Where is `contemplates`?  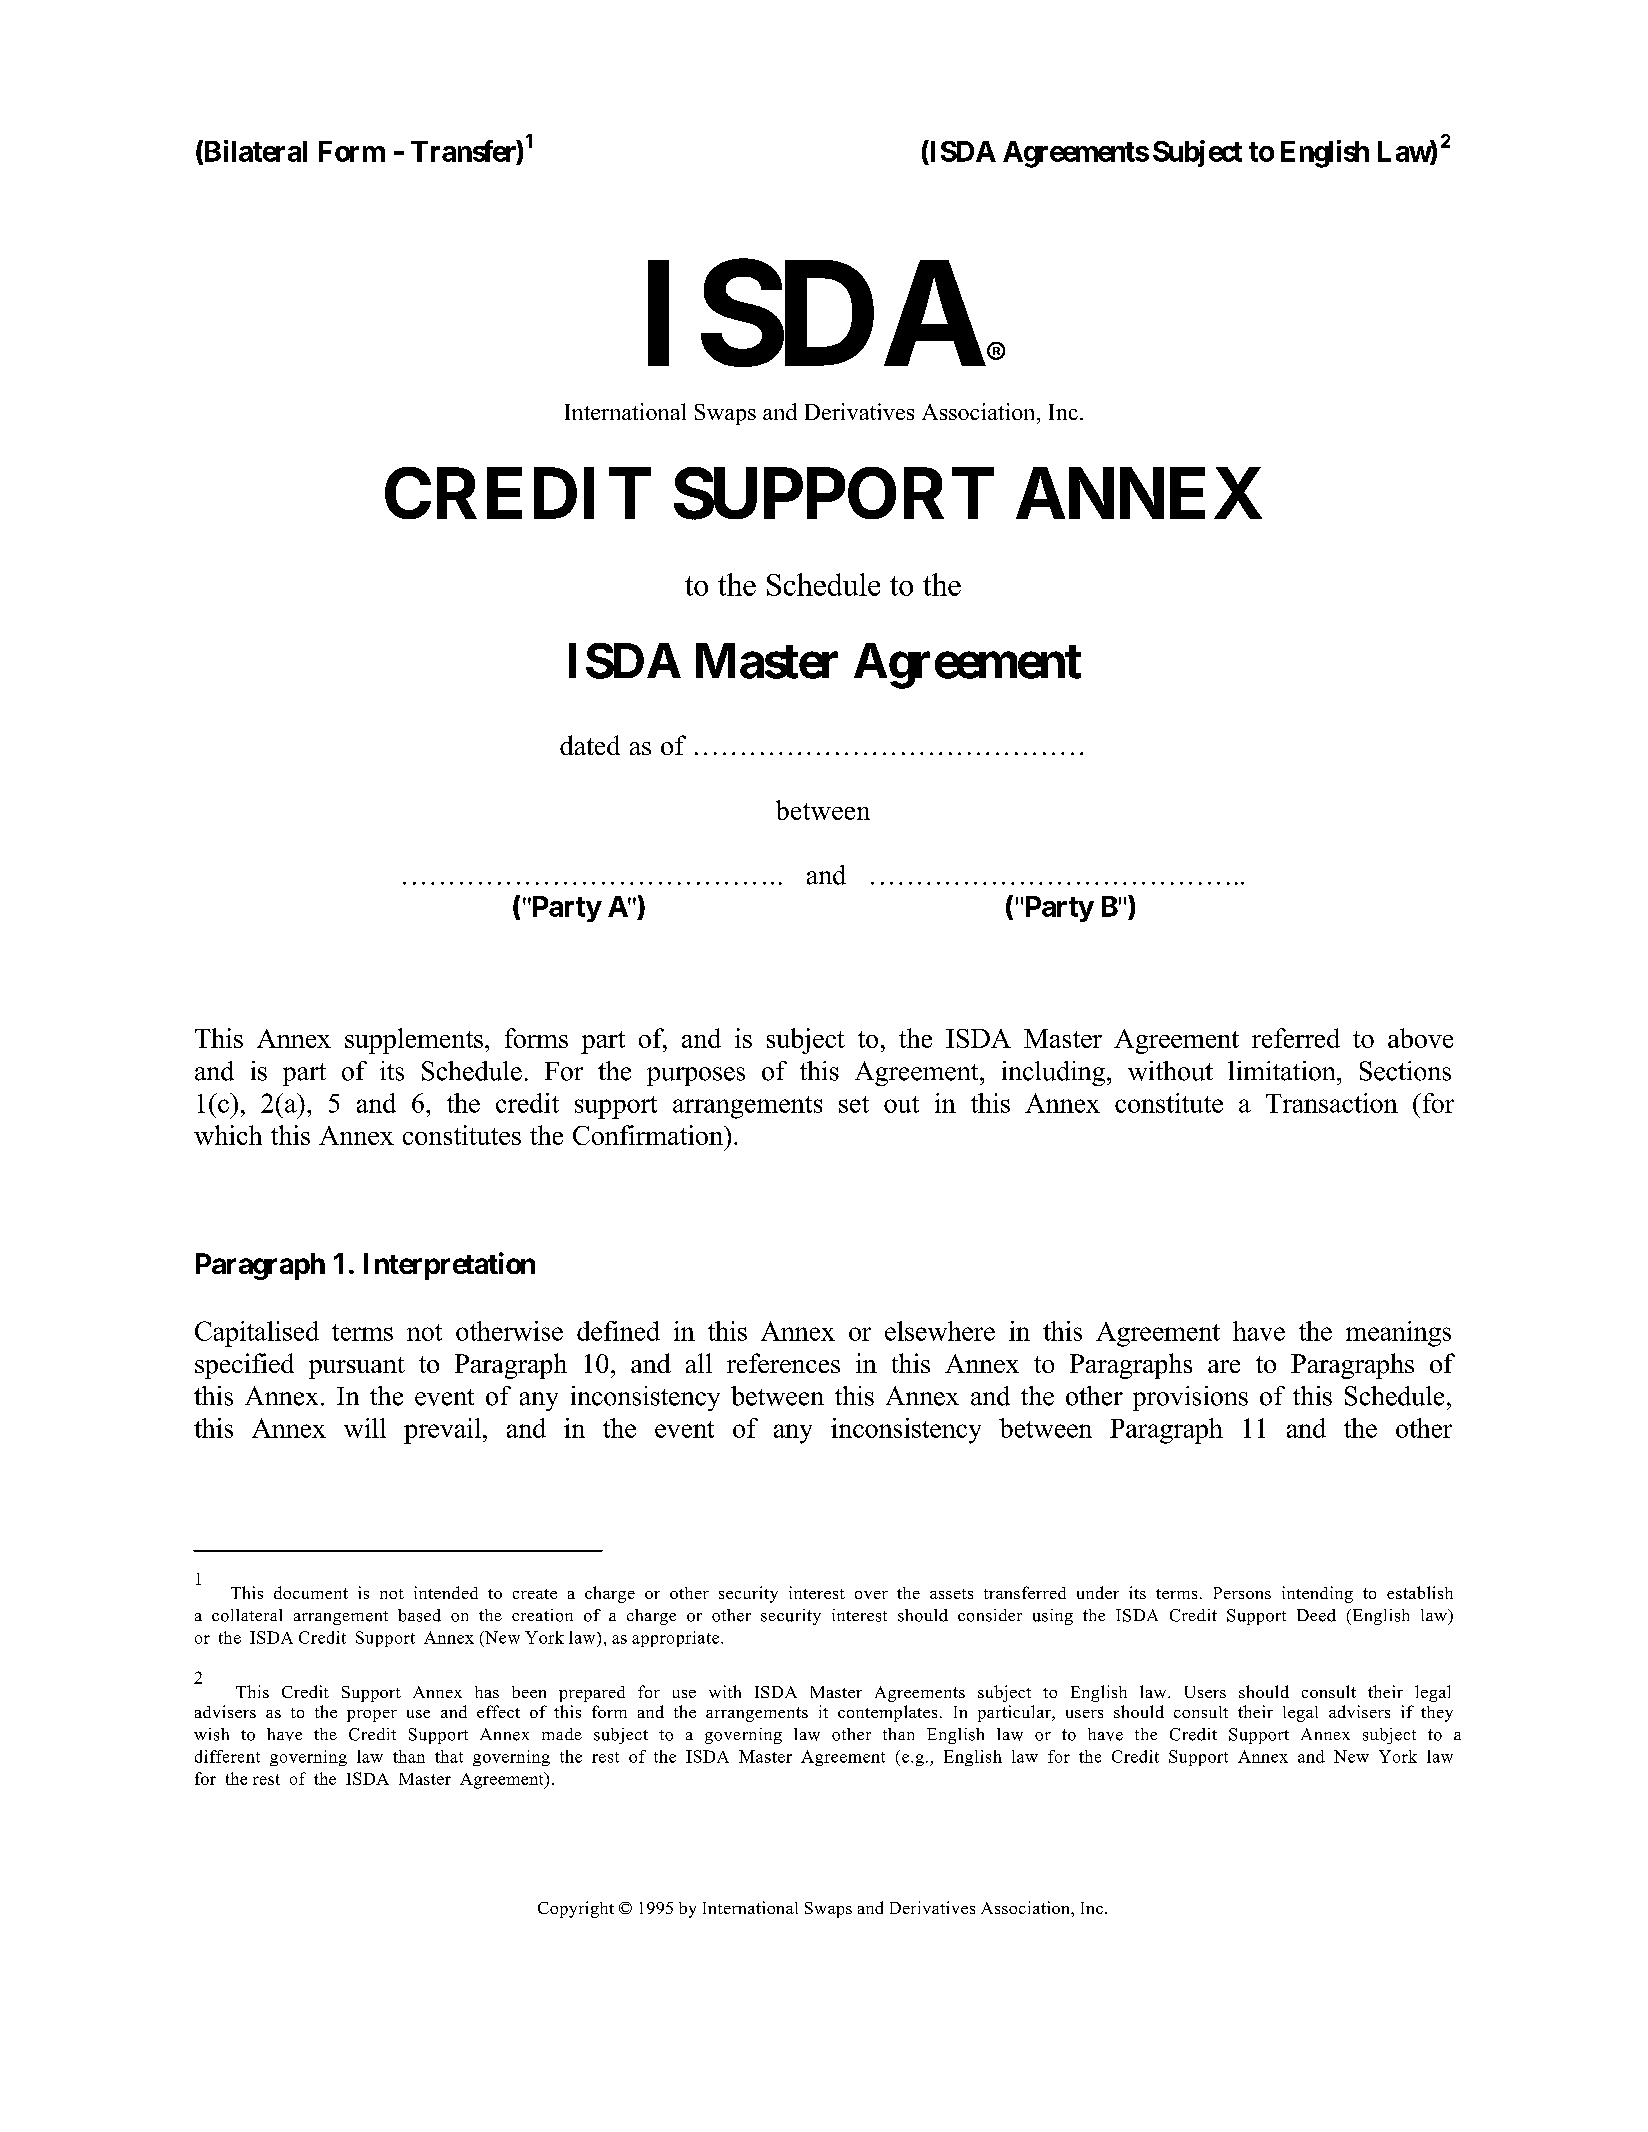 contemplates is located at coordinates (887, 1713).
